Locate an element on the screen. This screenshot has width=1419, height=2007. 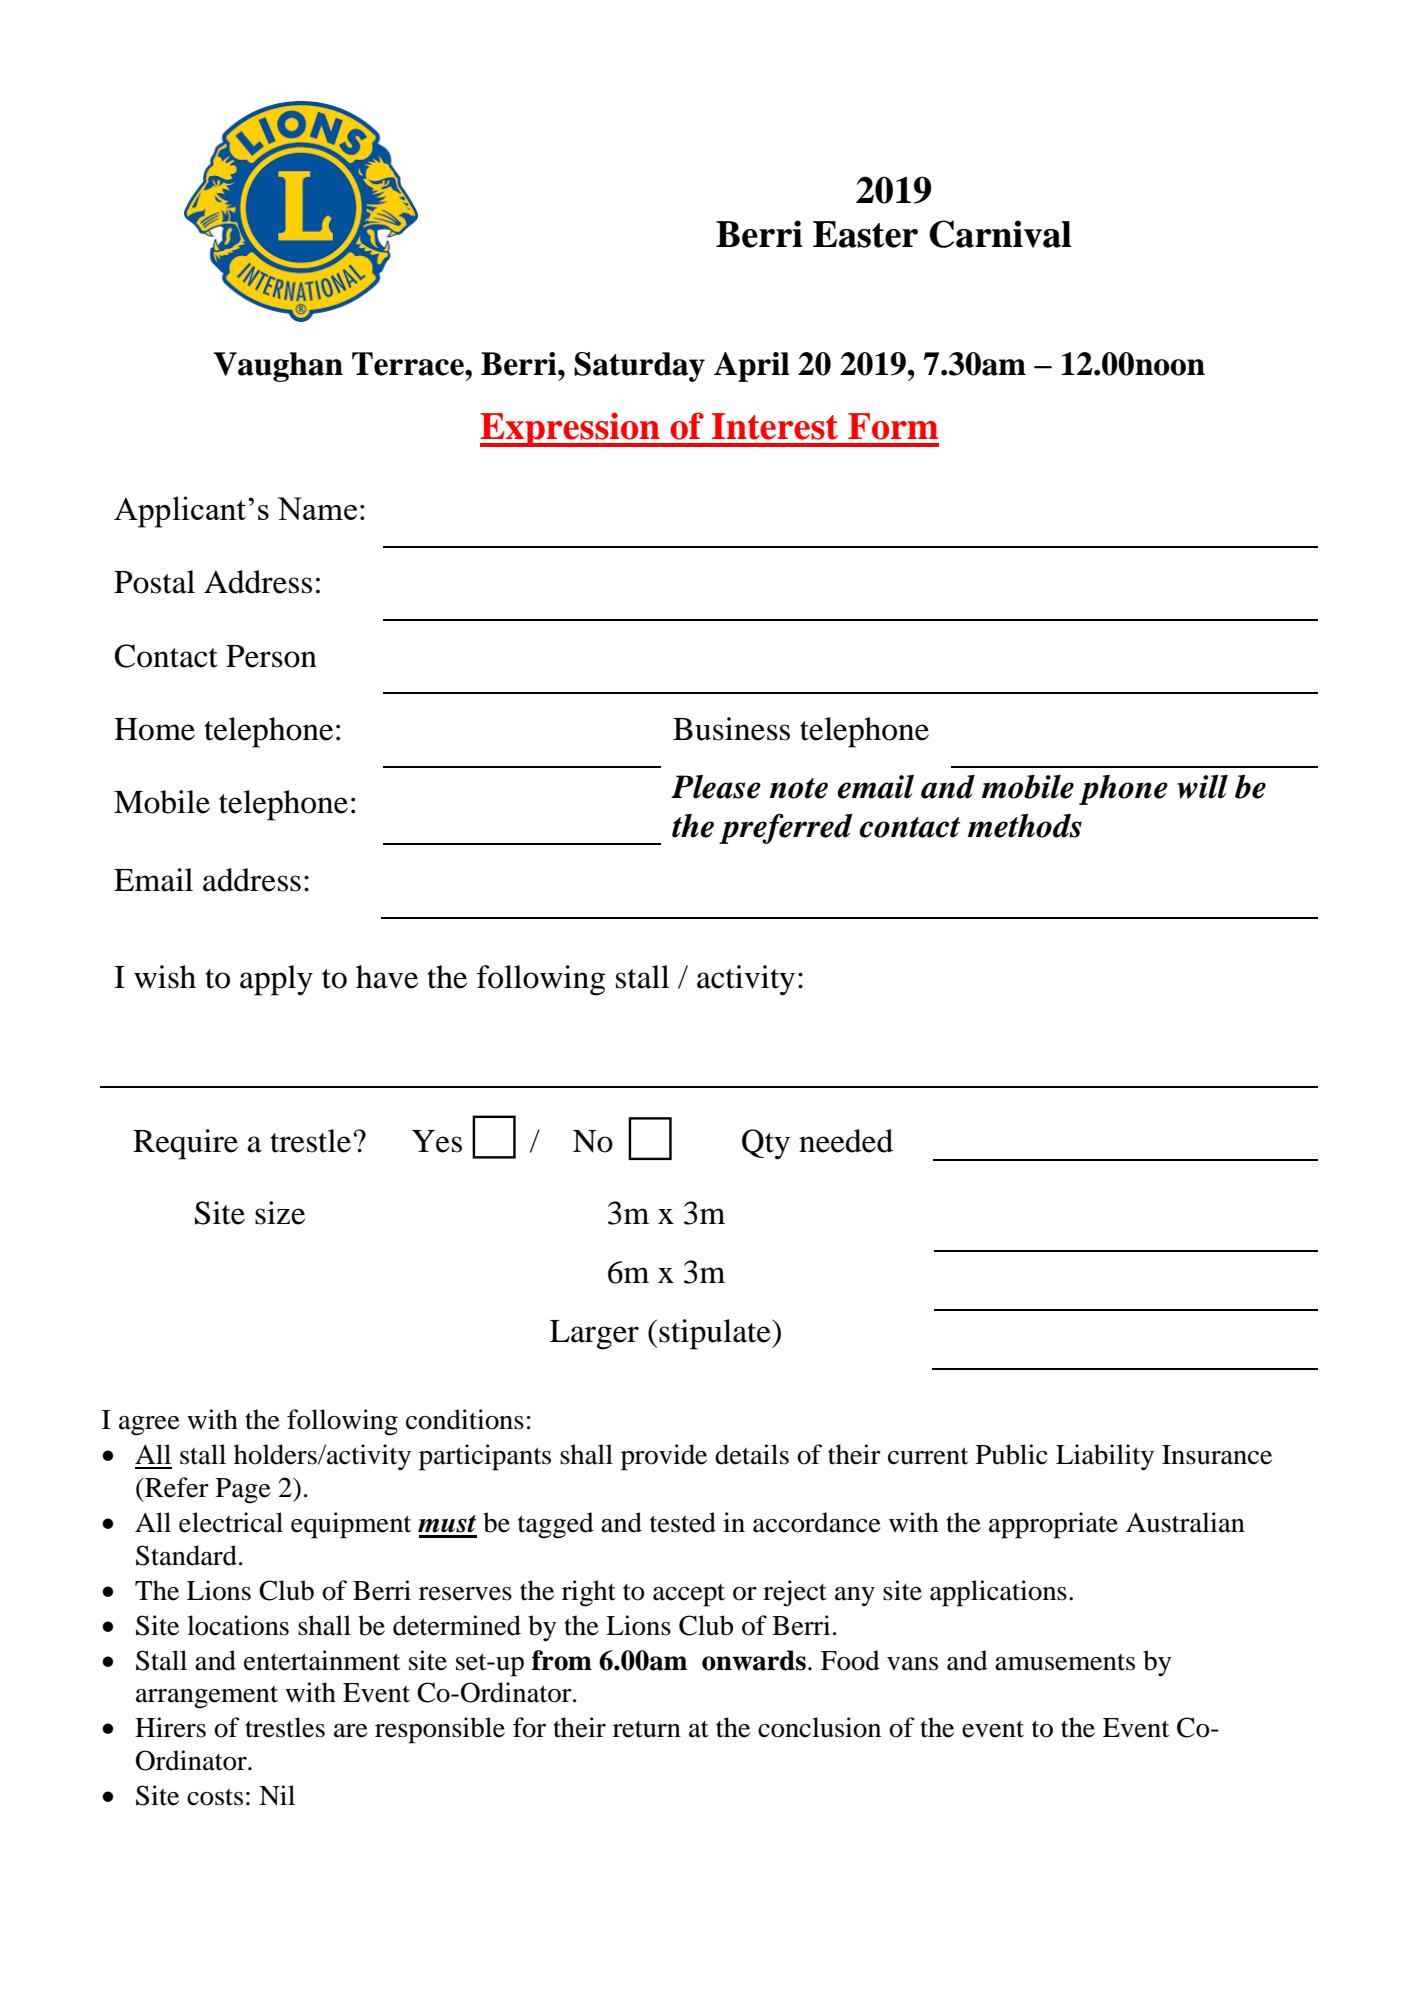
Saturday is located at coordinates (639, 367).
